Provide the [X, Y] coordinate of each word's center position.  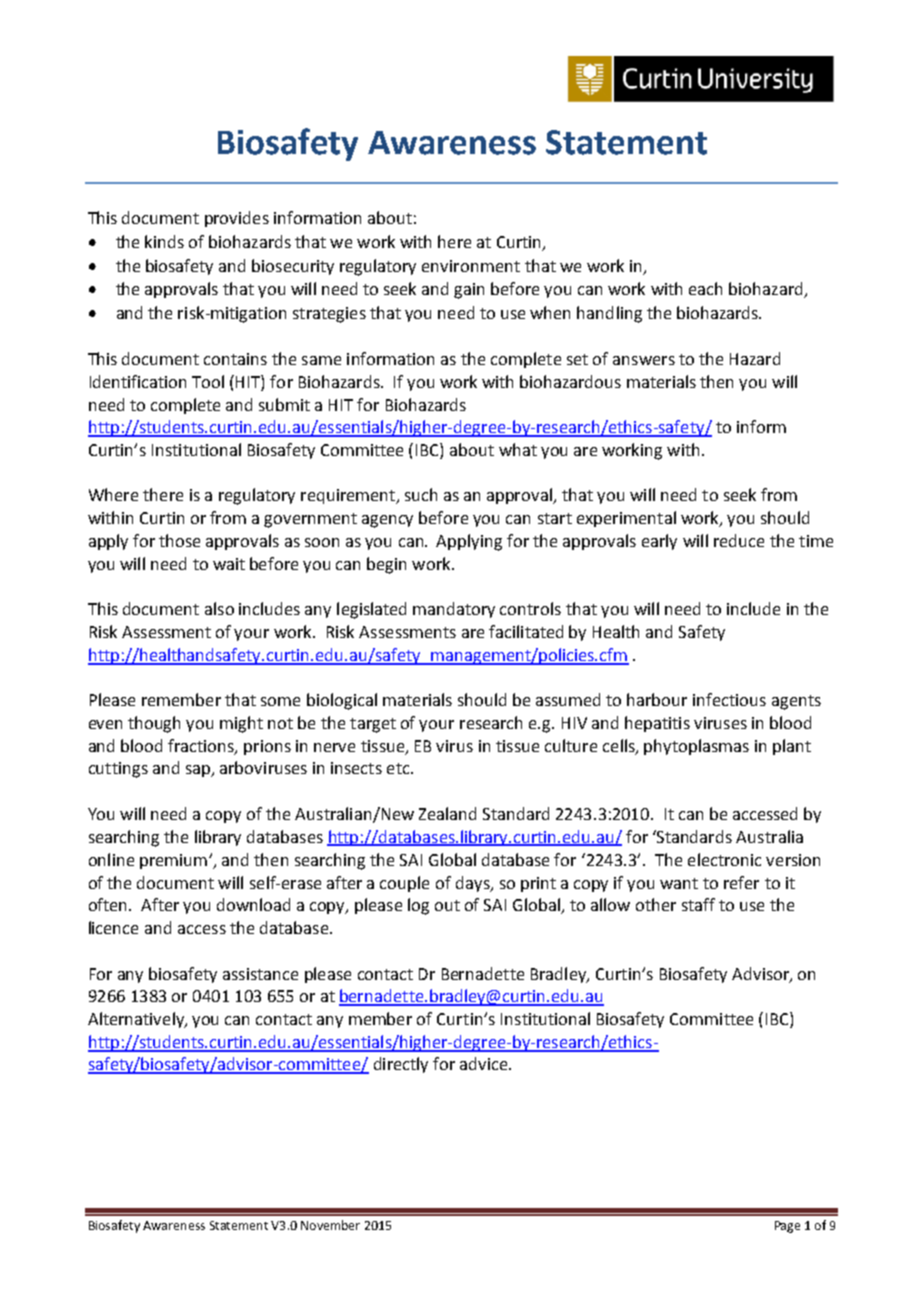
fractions [202, 746]
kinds [164, 241]
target [373, 725]
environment [471, 266]
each [705, 288]
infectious [729, 699]
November [330, 1225]
